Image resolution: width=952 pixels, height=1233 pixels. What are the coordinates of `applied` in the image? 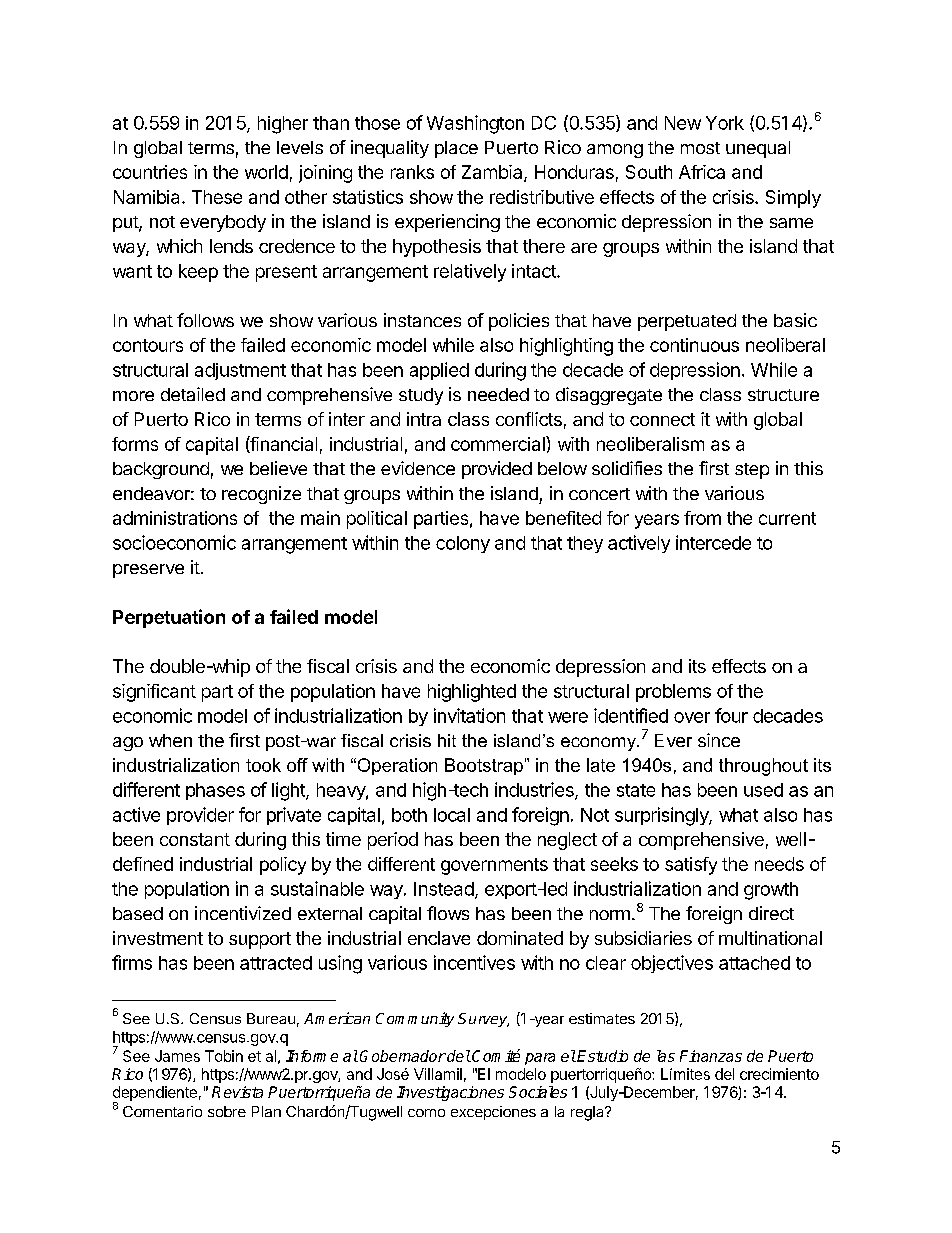 It's located at (439, 371).
